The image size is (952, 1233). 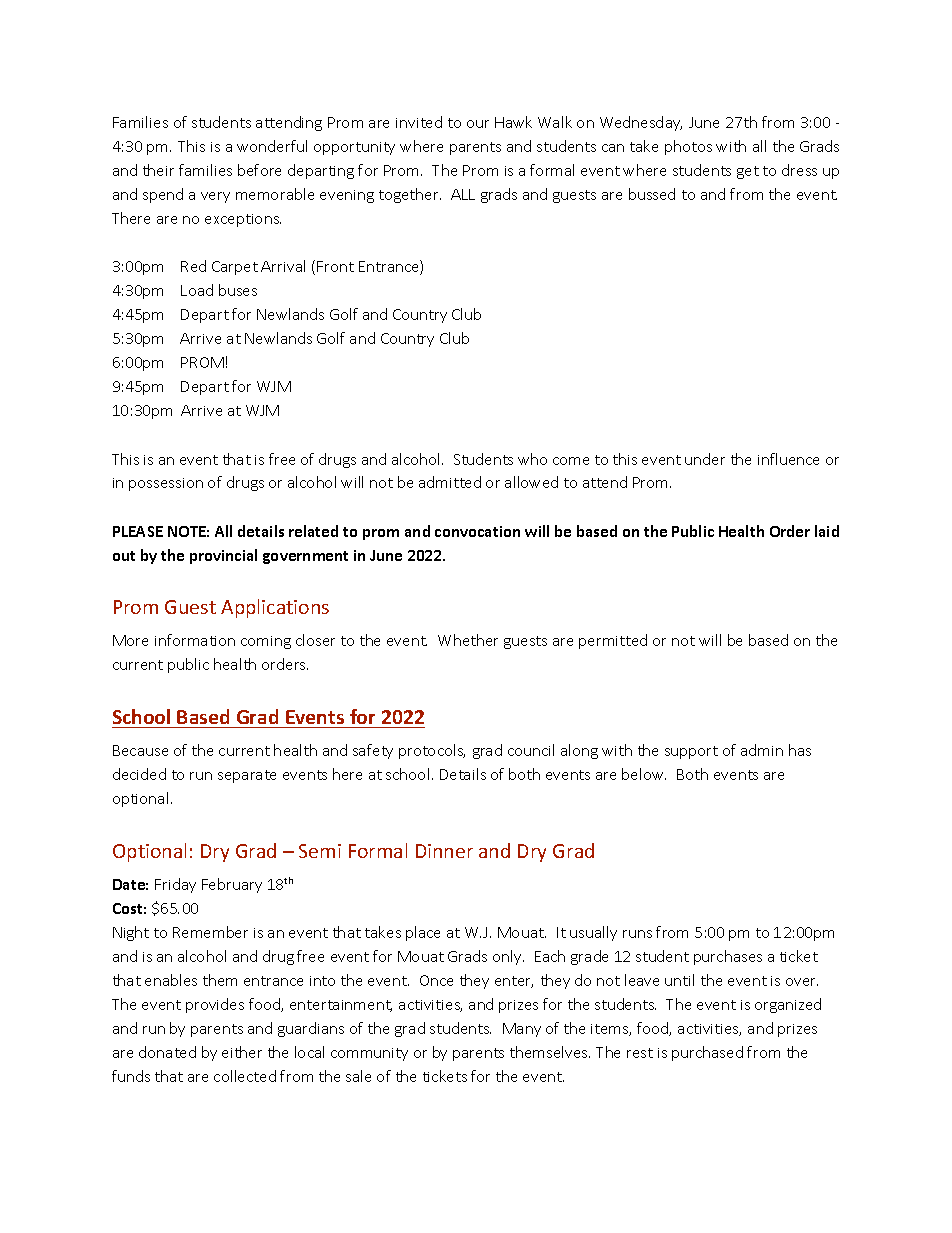 I want to click on purchased, so click(x=707, y=1053).
